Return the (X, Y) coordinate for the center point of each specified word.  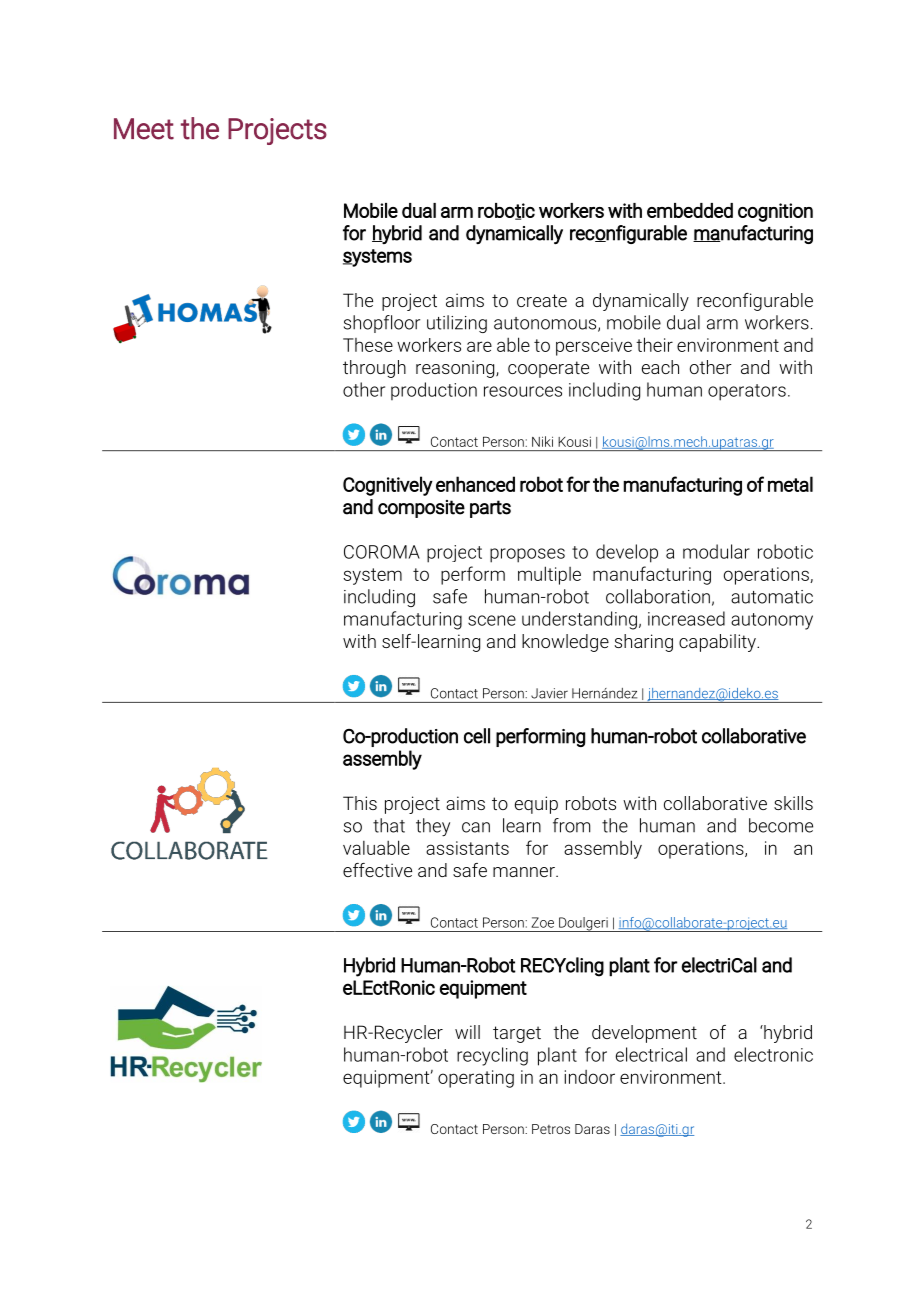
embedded (690, 210)
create (542, 300)
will (467, 1032)
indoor (589, 1077)
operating (476, 1079)
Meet (144, 129)
